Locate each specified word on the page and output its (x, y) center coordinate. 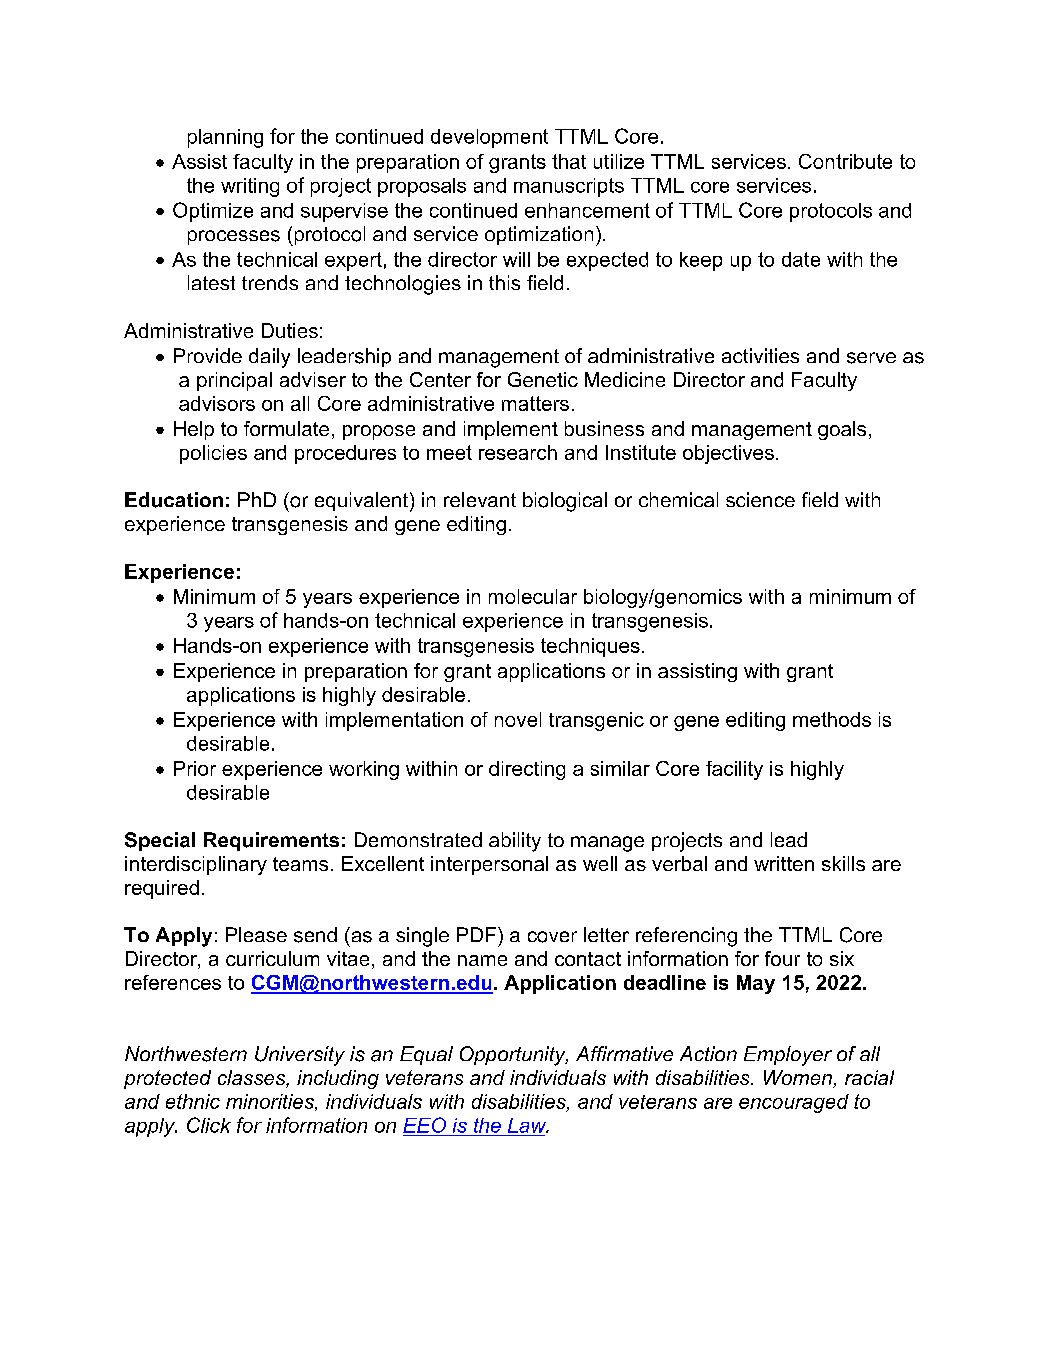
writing (250, 187)
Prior (195, 768)
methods (832, 719)
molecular (533, 596)
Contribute (845, 161)
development (489, 138)
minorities (271, 1102)
